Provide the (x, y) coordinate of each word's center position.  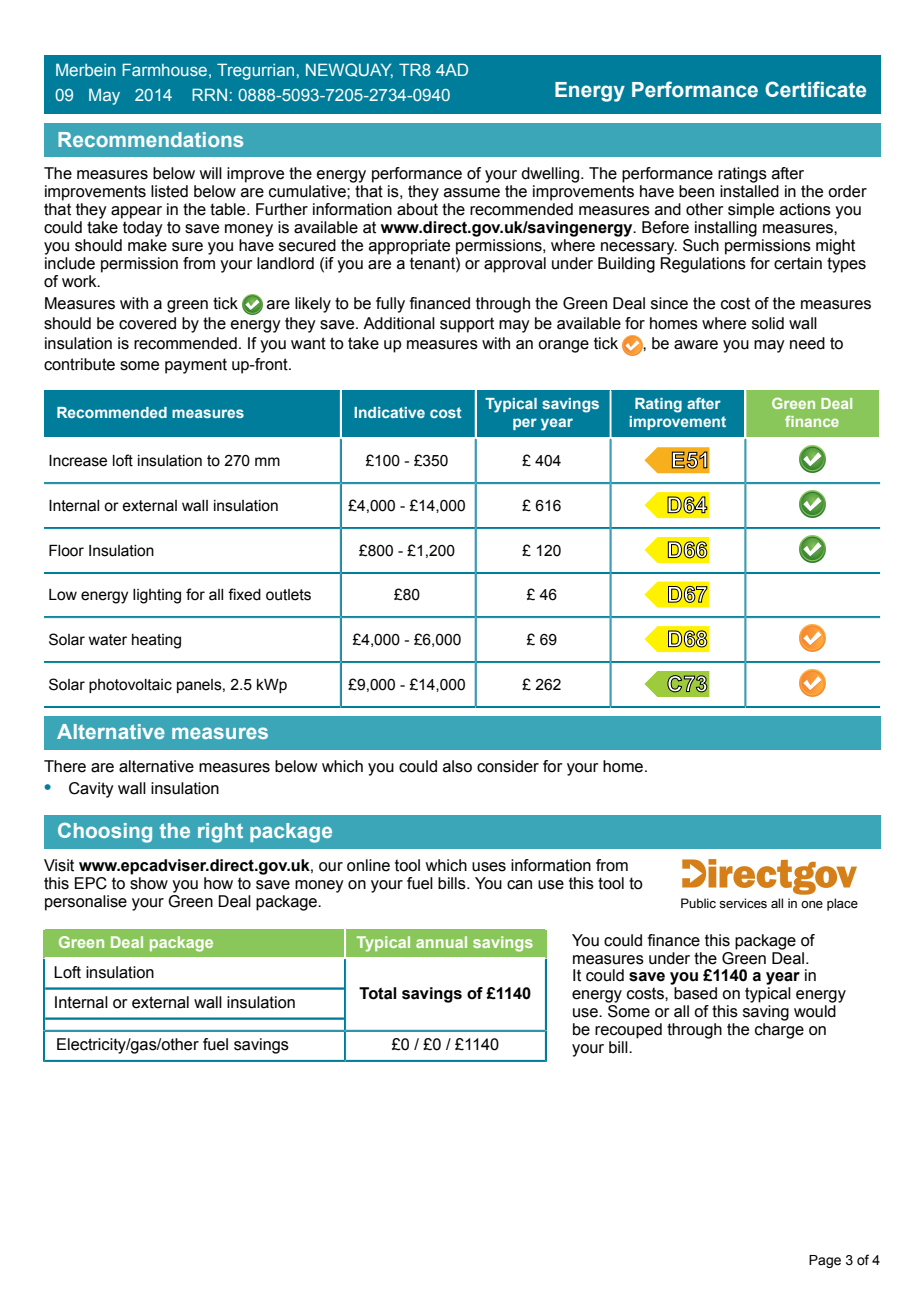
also (457, 766)
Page (825, 1261)
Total (378, 993)
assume (472, 193)
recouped (628, 1031)
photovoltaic (130, 686)
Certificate (815, 89)
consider (508, 766)
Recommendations (150, 139)
